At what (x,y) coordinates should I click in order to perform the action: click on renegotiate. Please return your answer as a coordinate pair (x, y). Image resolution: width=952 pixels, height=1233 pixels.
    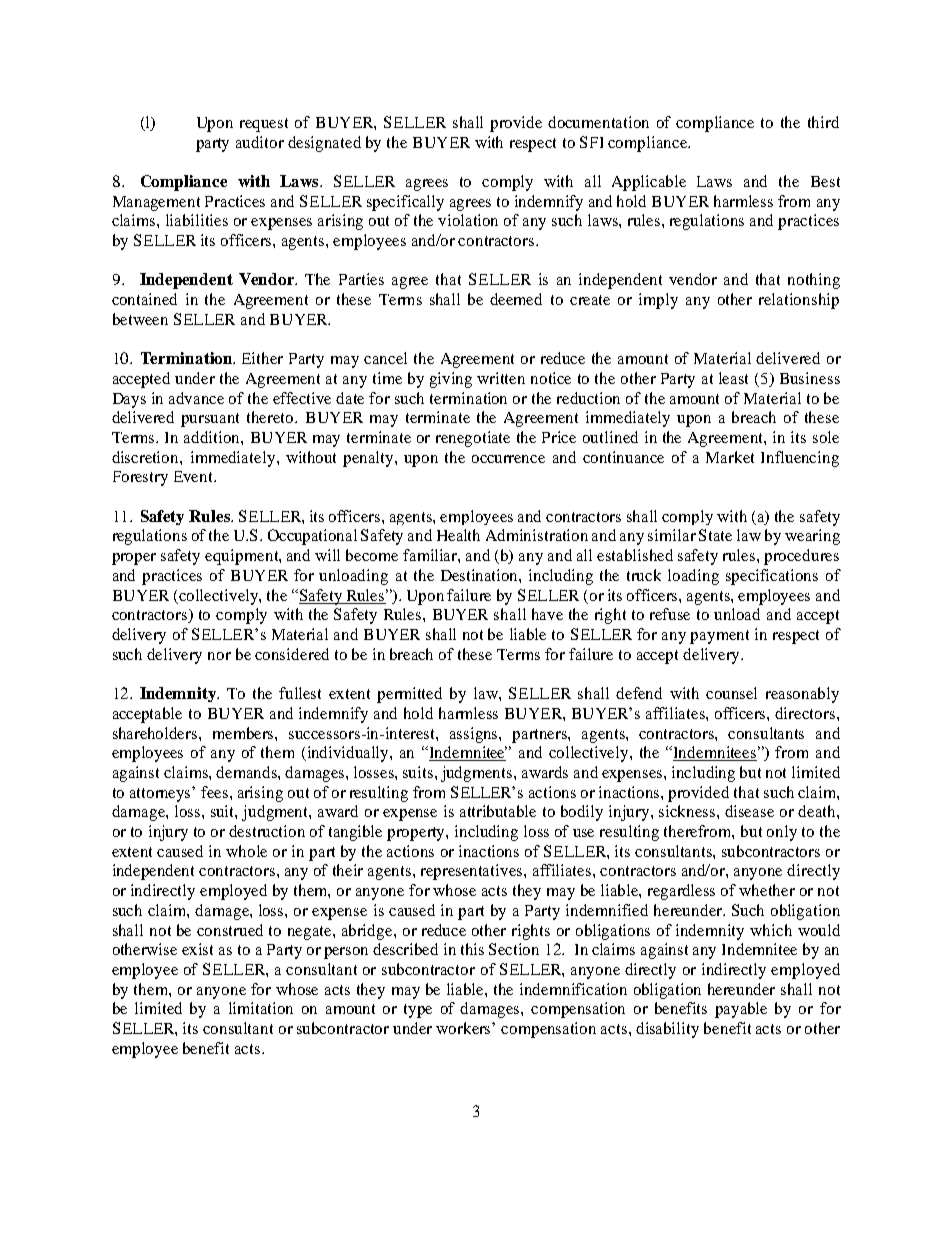
    Looking at the image, I should click on (473, 439).
